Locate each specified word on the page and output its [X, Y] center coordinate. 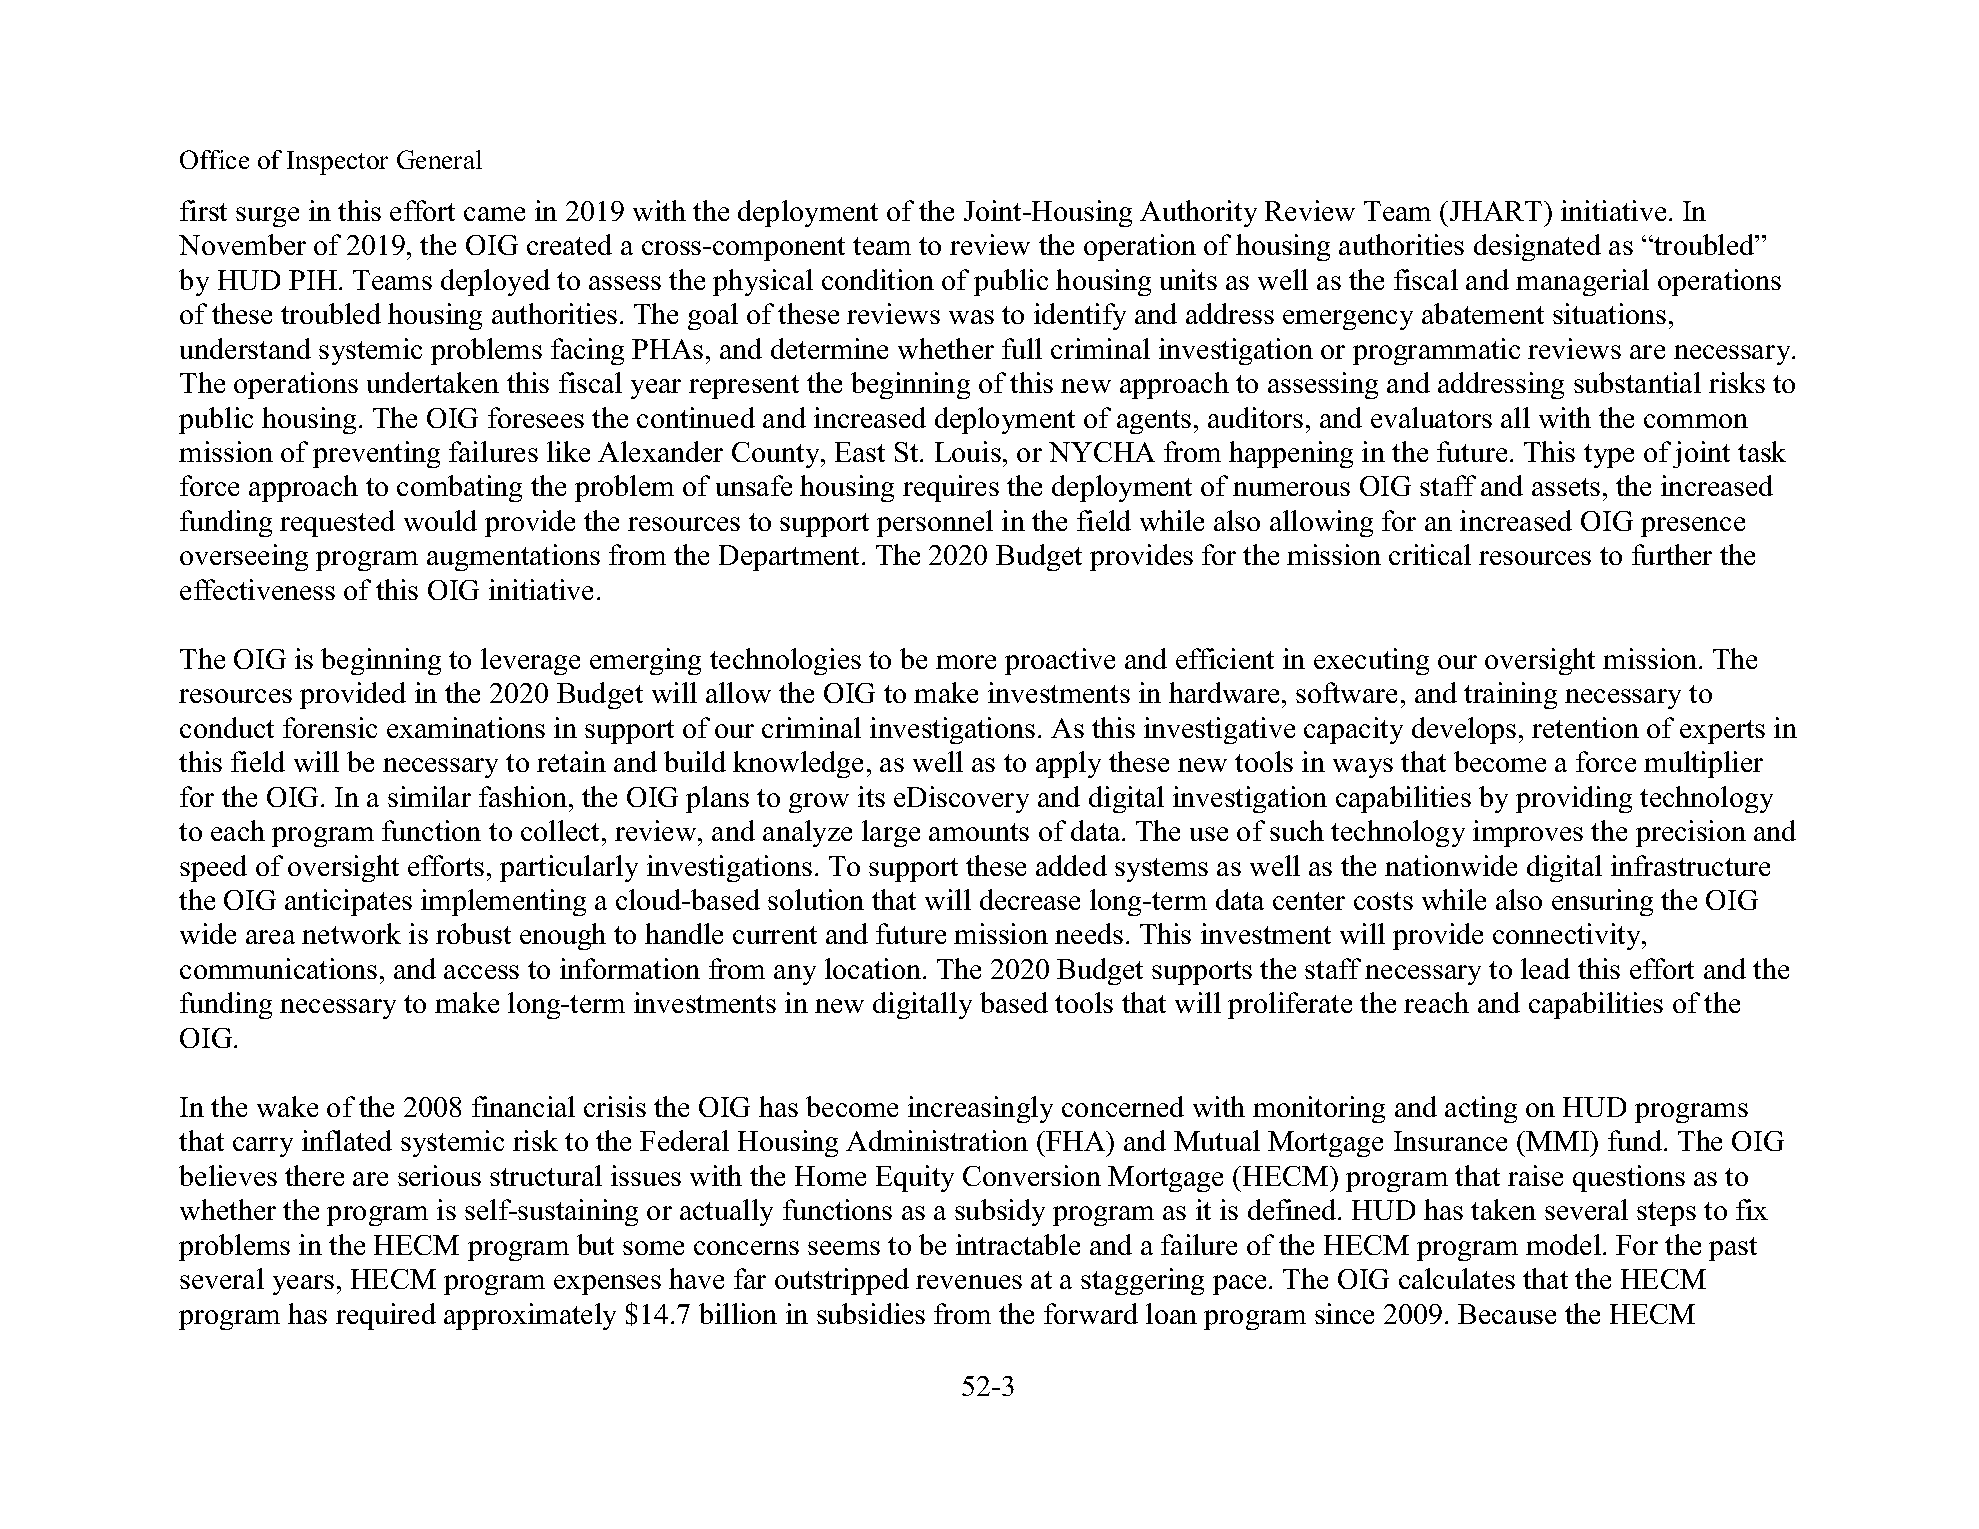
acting [1481, 1109]
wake [287, 1106]
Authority [1198, 213]
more [966, 662]
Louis [968, 451]
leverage [530, 661]
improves [1528, 833]
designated [1537, 247]
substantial [1637, 382]
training [1510, 695]
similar [429, 796]
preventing [376, 454]
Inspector [337, 163]
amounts [979, 832]
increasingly [980, 1109]
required [386, 1316]
